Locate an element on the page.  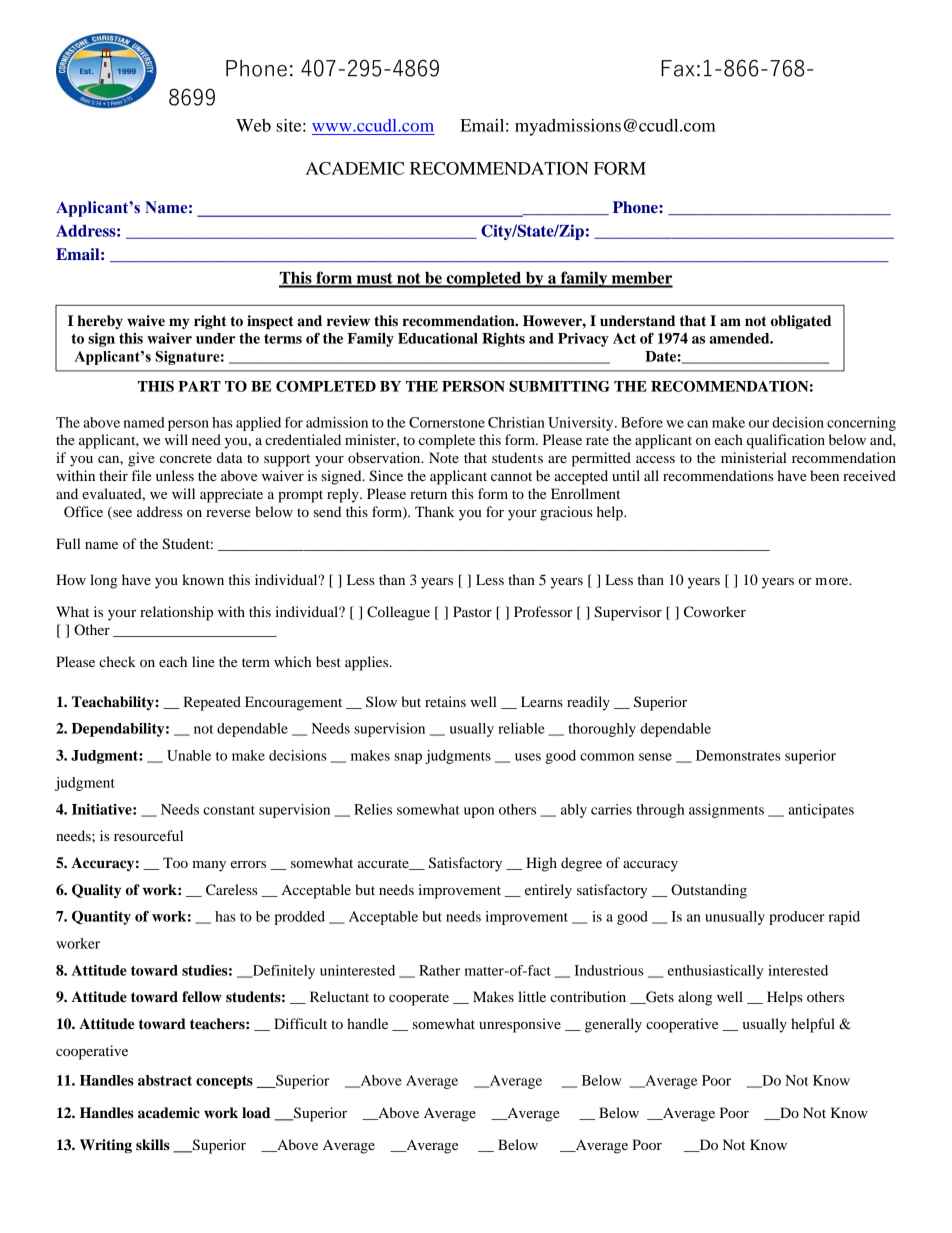
Web is located at coordinates (253, 125).
